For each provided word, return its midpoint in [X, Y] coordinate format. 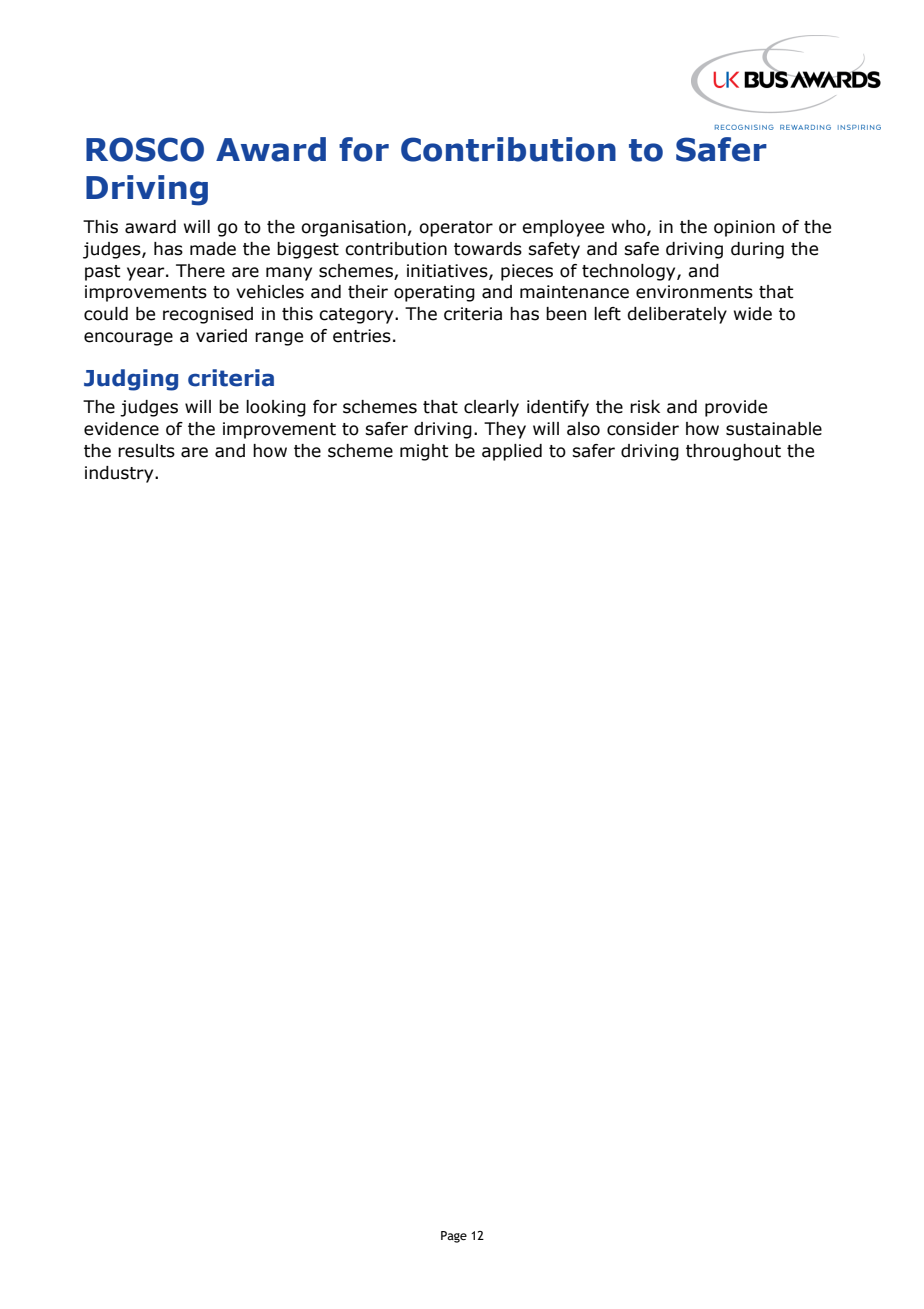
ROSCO [145, 149]
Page [454, 1237]
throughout [733, 452]
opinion [744, 228]
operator [456, 229]
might [424, 452]
